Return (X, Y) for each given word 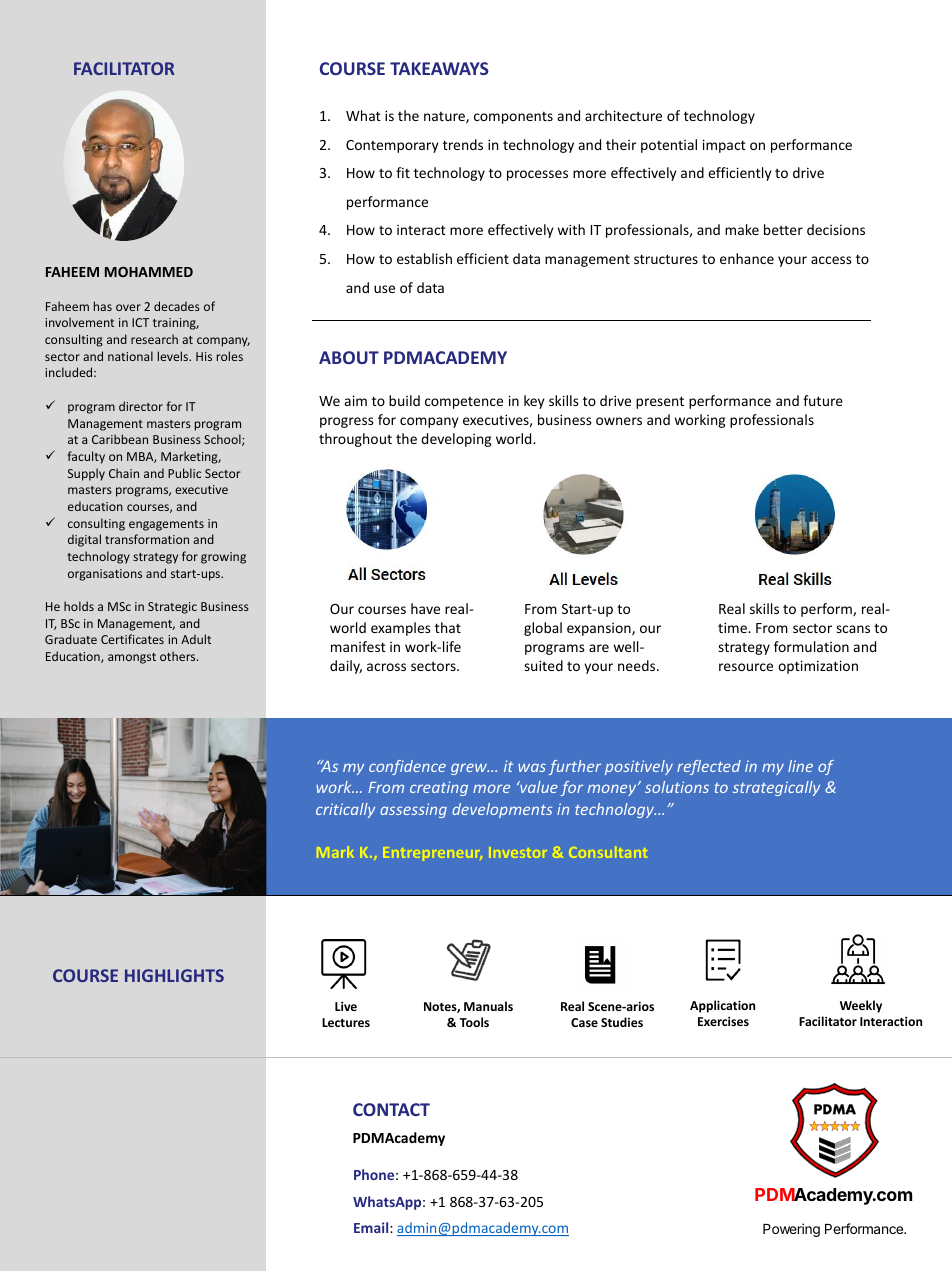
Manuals (488, 1006)
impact (724, 146)
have (425, 608)
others (179, 656)
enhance (747, 258)
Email (372, 1227)
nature (445, 118)
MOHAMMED (149, 272)
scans (853, 629)
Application (722, 1006)
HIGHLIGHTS (174, 975)
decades (177, 306)
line (800, 766)
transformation (147, 539)
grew (470, 769)
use (384, 289)
